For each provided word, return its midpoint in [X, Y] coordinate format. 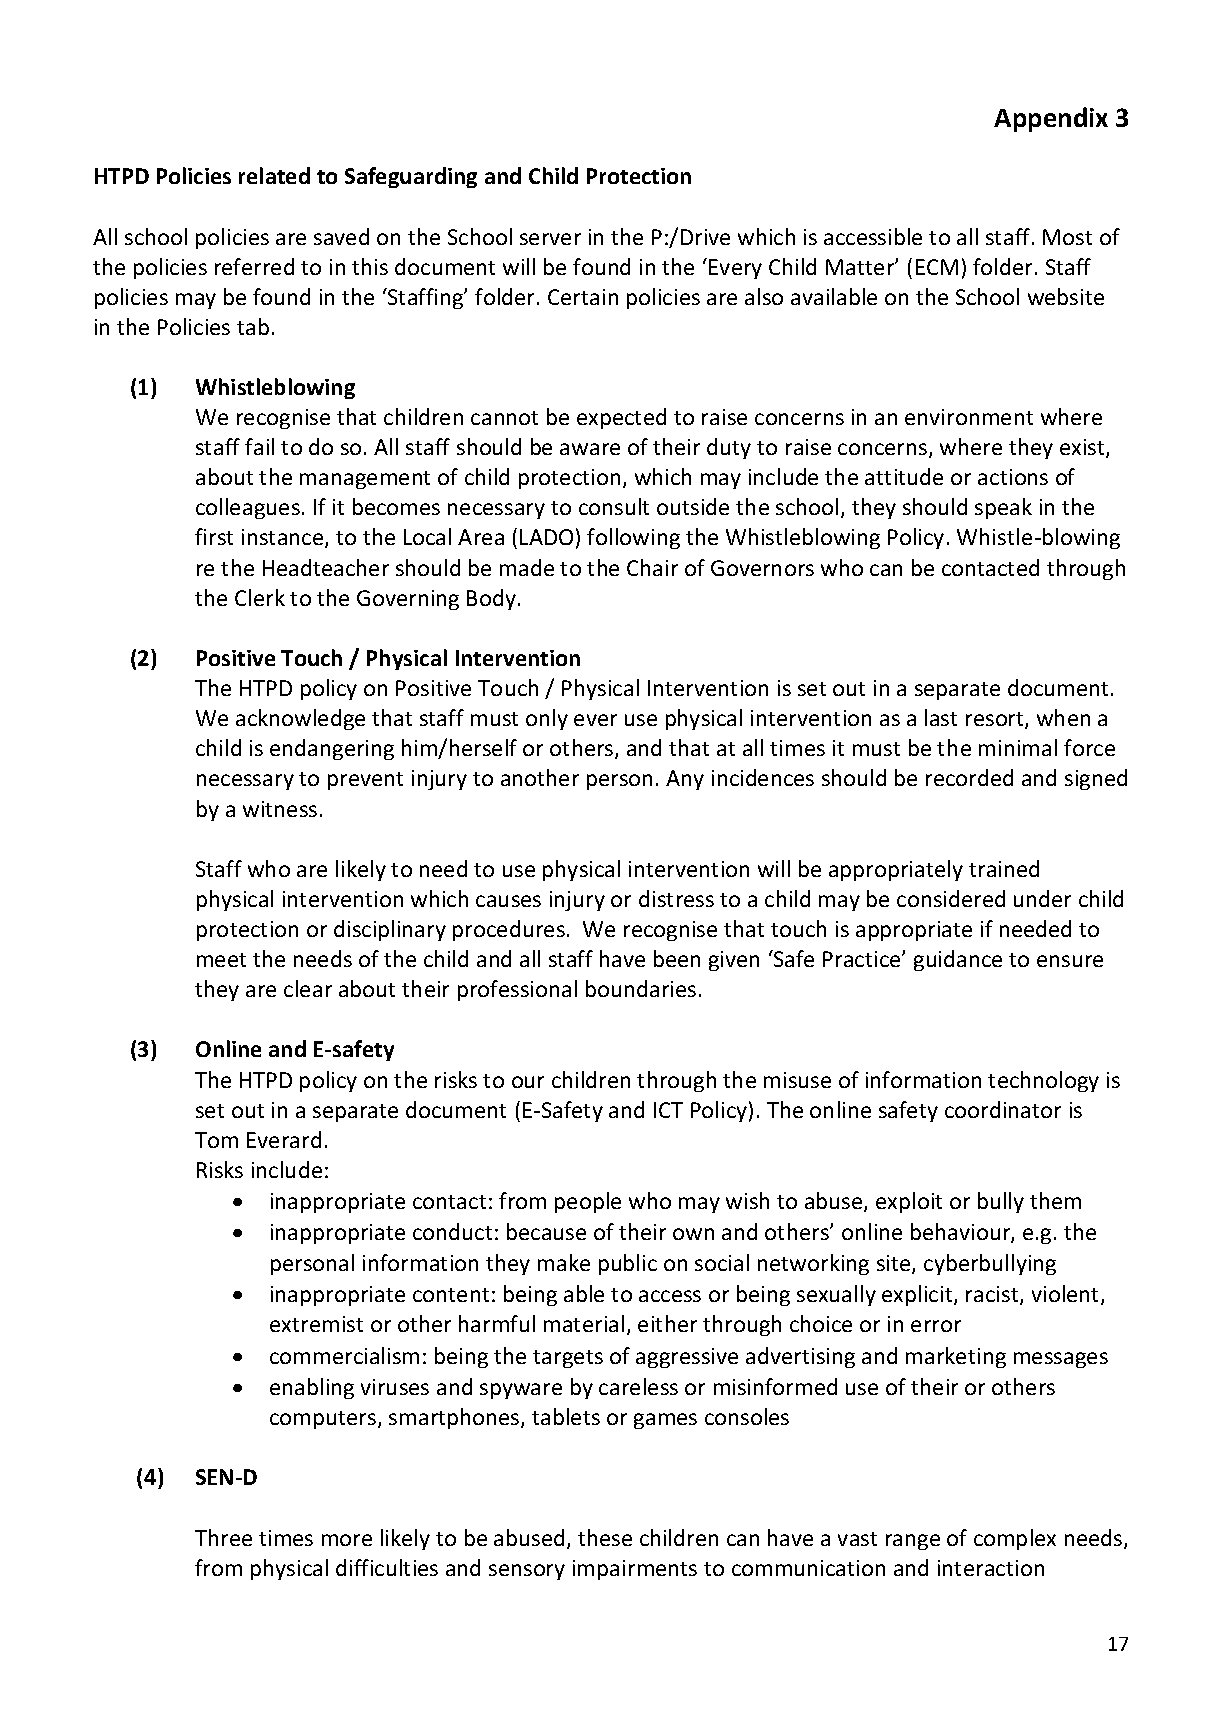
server [550, 239]
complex [1015, 1539]
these [605, 1537]
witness [280, 809]
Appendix [1051, 119]
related [274, 175]
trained [1004, 868]
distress [676, 898]
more [347, 1540]
